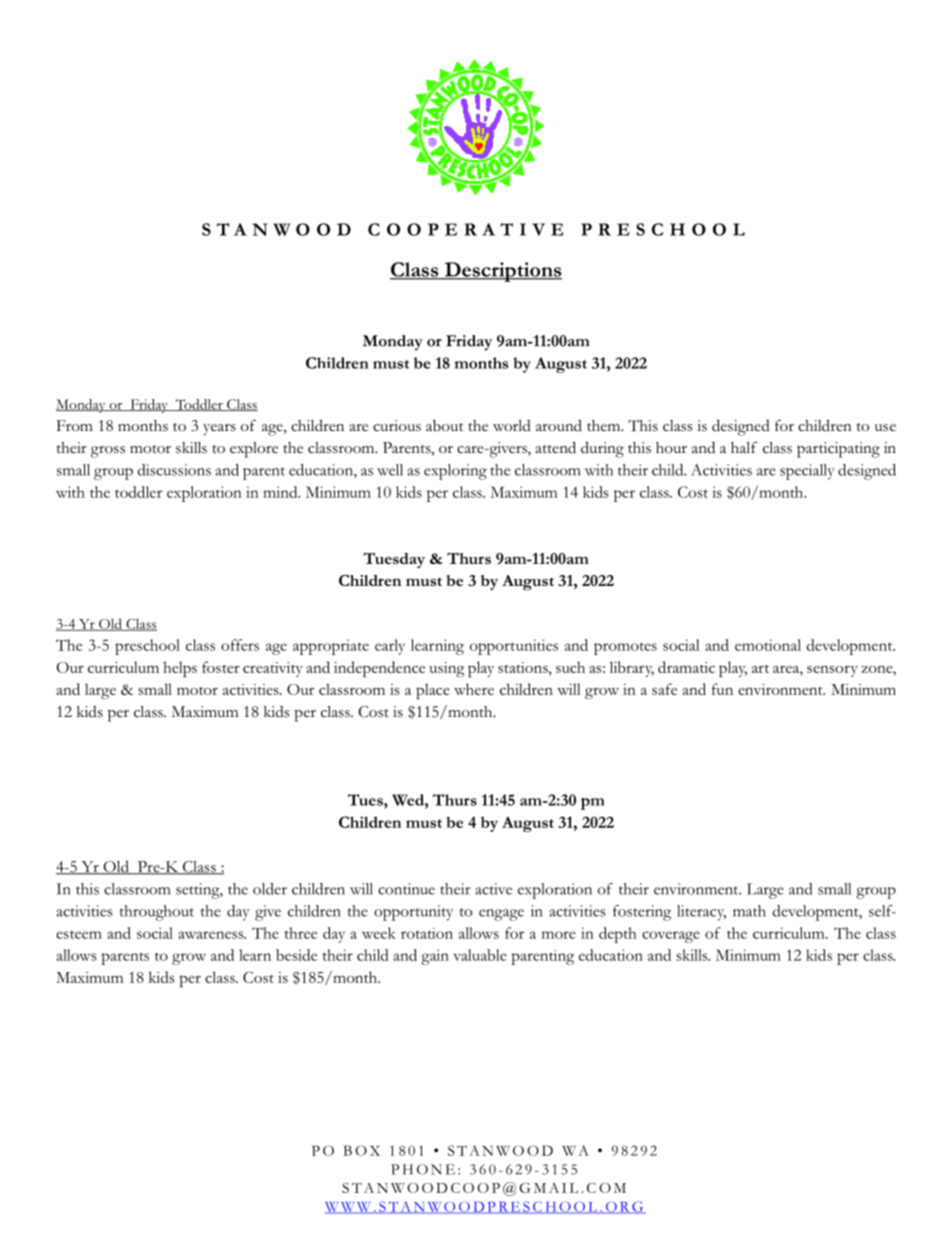  I want to click on half, so click(744, 447).
